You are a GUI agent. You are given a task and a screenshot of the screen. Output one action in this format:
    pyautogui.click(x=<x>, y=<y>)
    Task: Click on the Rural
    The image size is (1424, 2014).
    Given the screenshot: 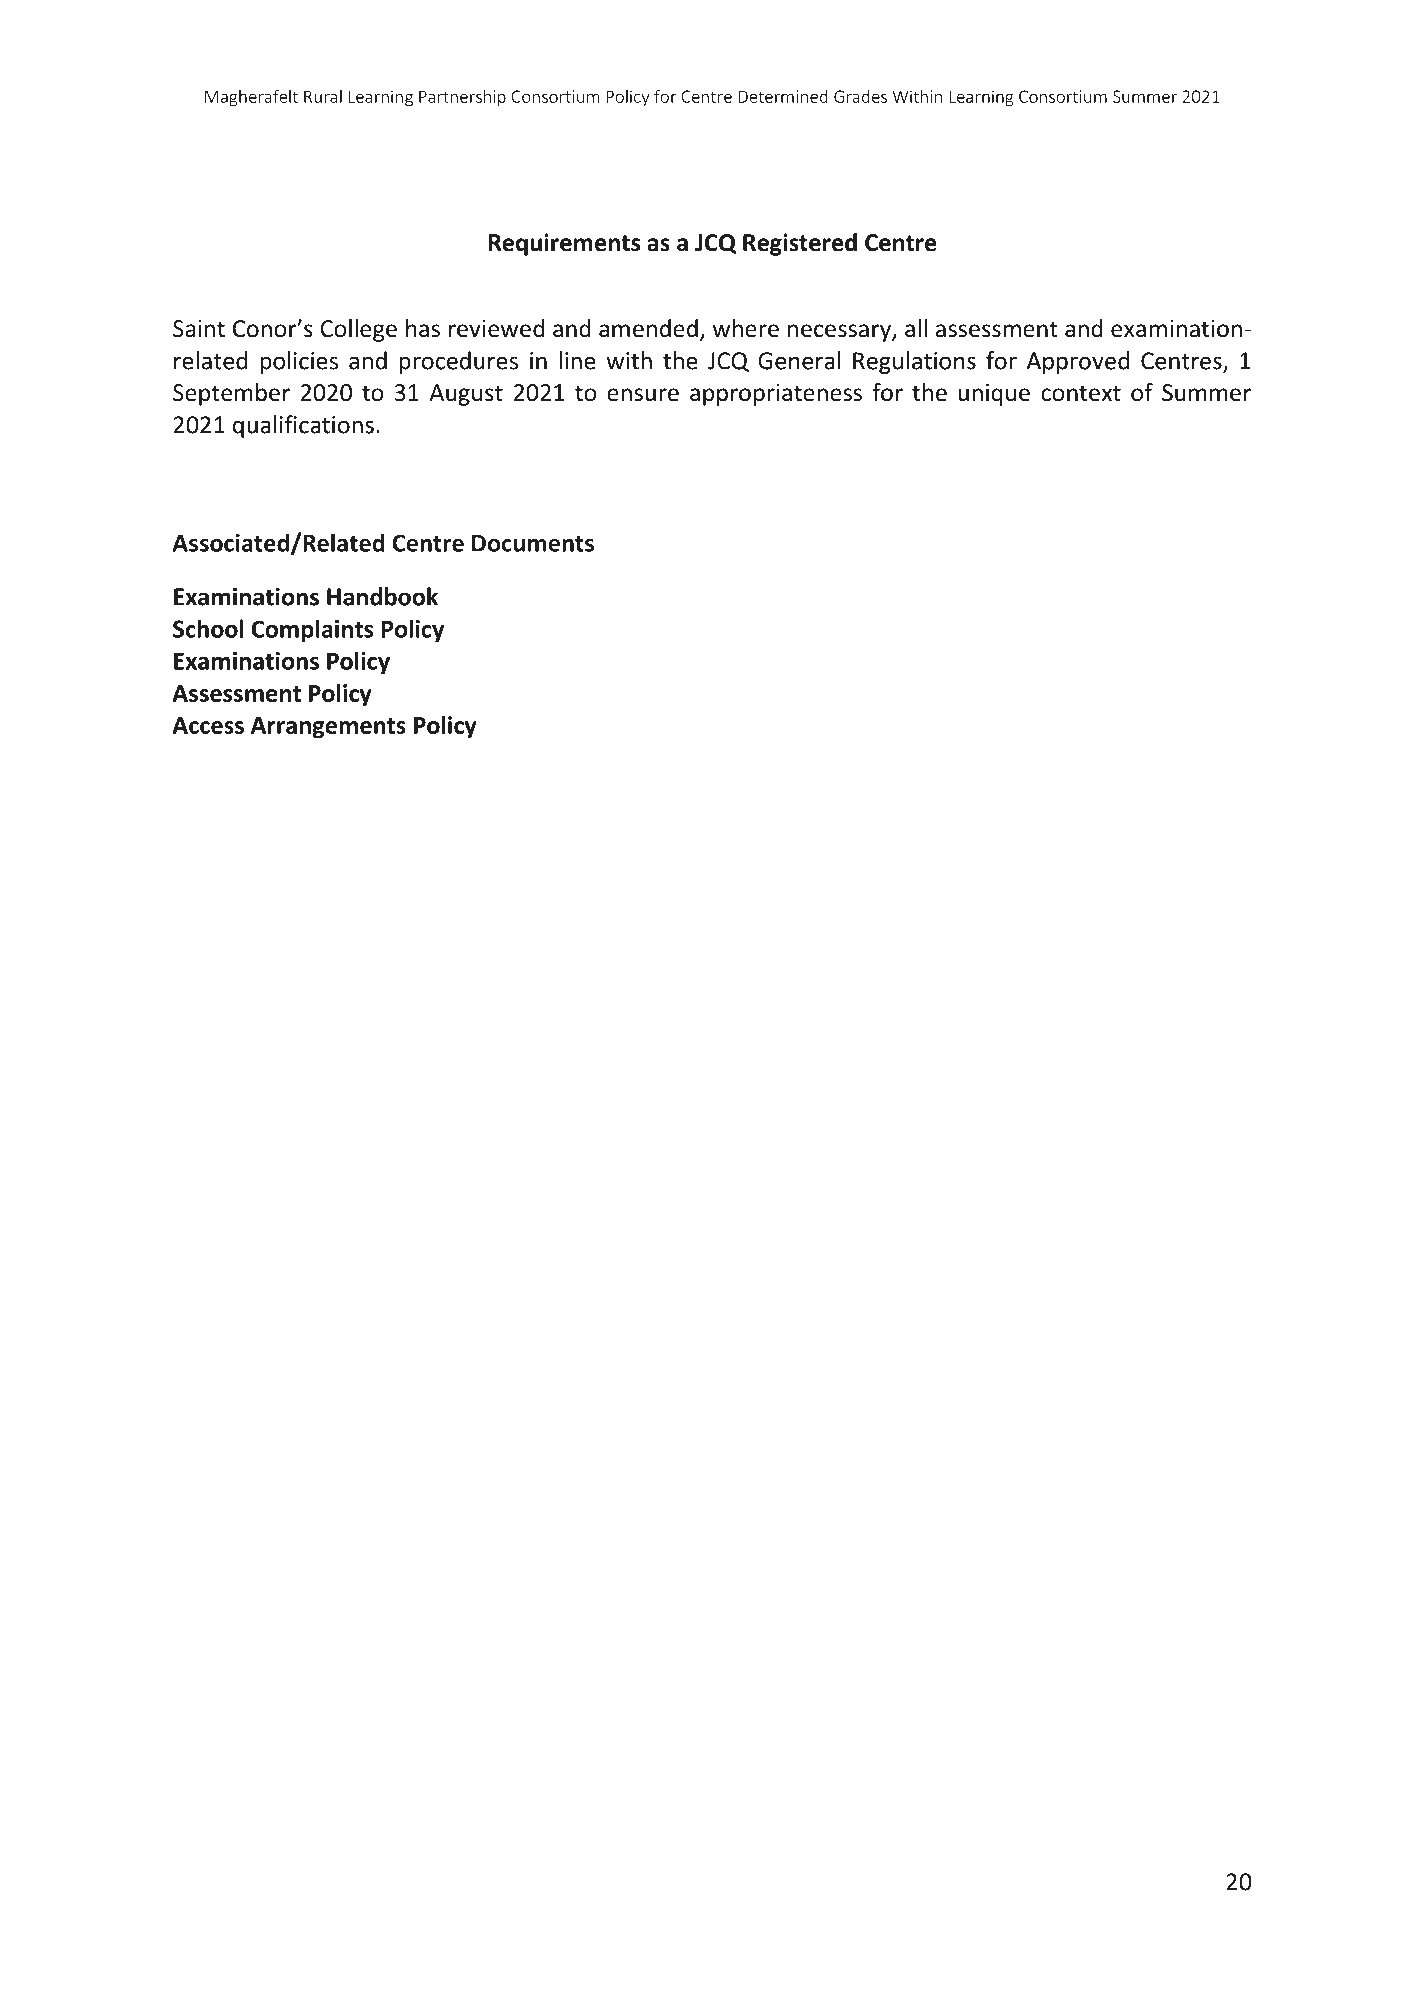 What is the action you would take?
    pyautogui.click(x=323, y=96)
